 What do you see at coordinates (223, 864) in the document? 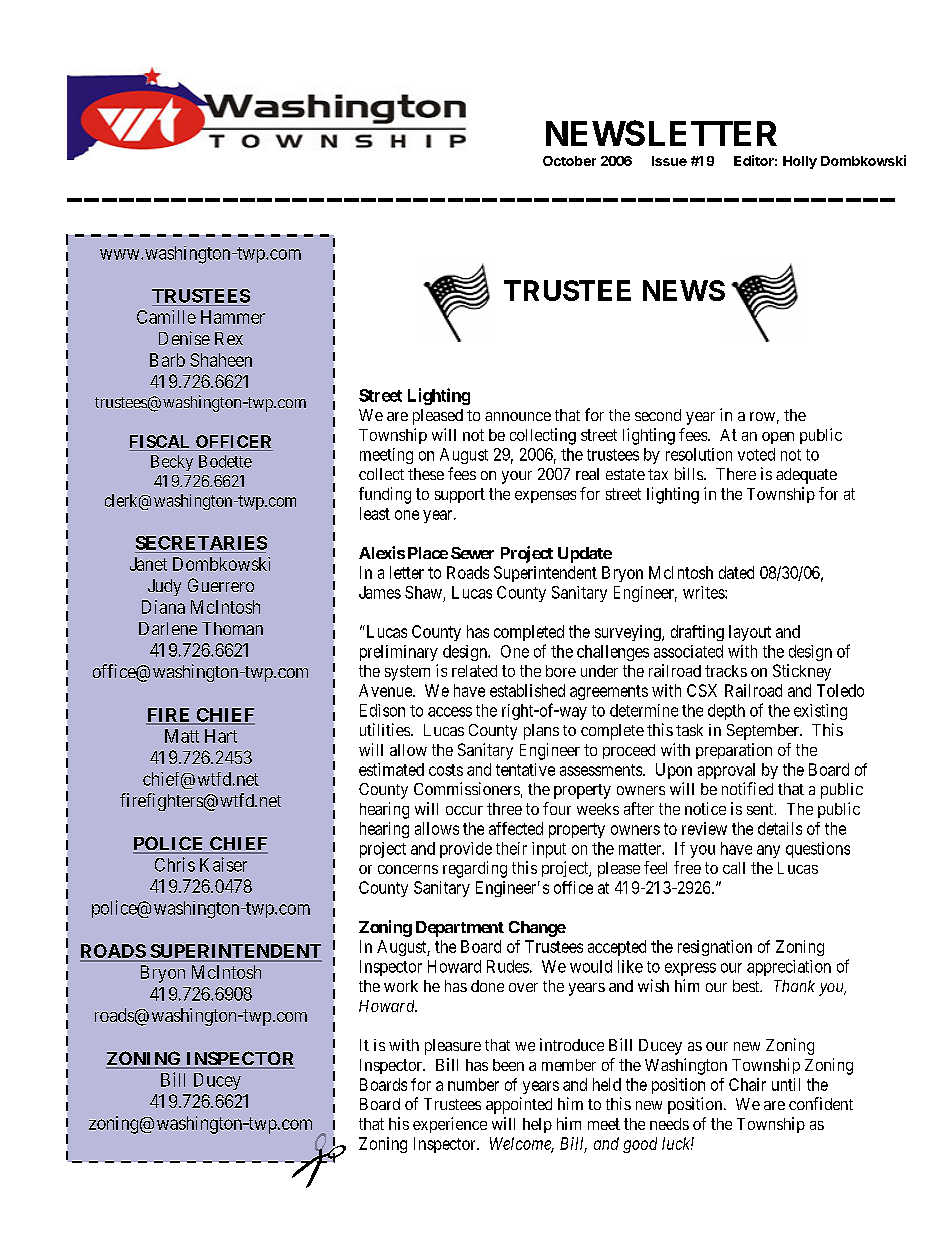
I see `Kaiser` at bounding box center [223, 864].
